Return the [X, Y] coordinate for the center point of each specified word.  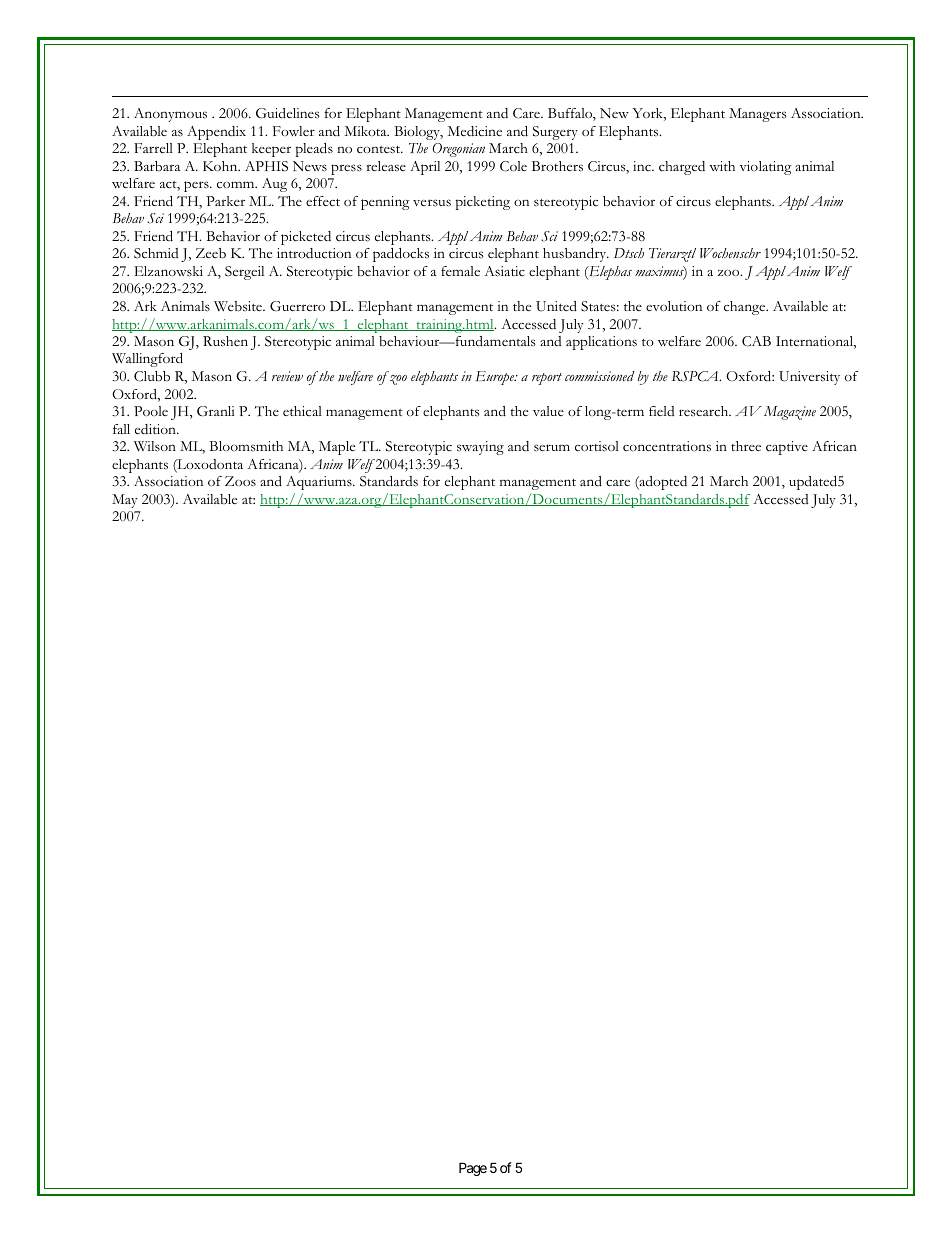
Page [473, 1169]
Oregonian [458, 150]
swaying [480, 448]
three [746, 446]
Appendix [216, 133]
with [722, 166]
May [125, 501]
